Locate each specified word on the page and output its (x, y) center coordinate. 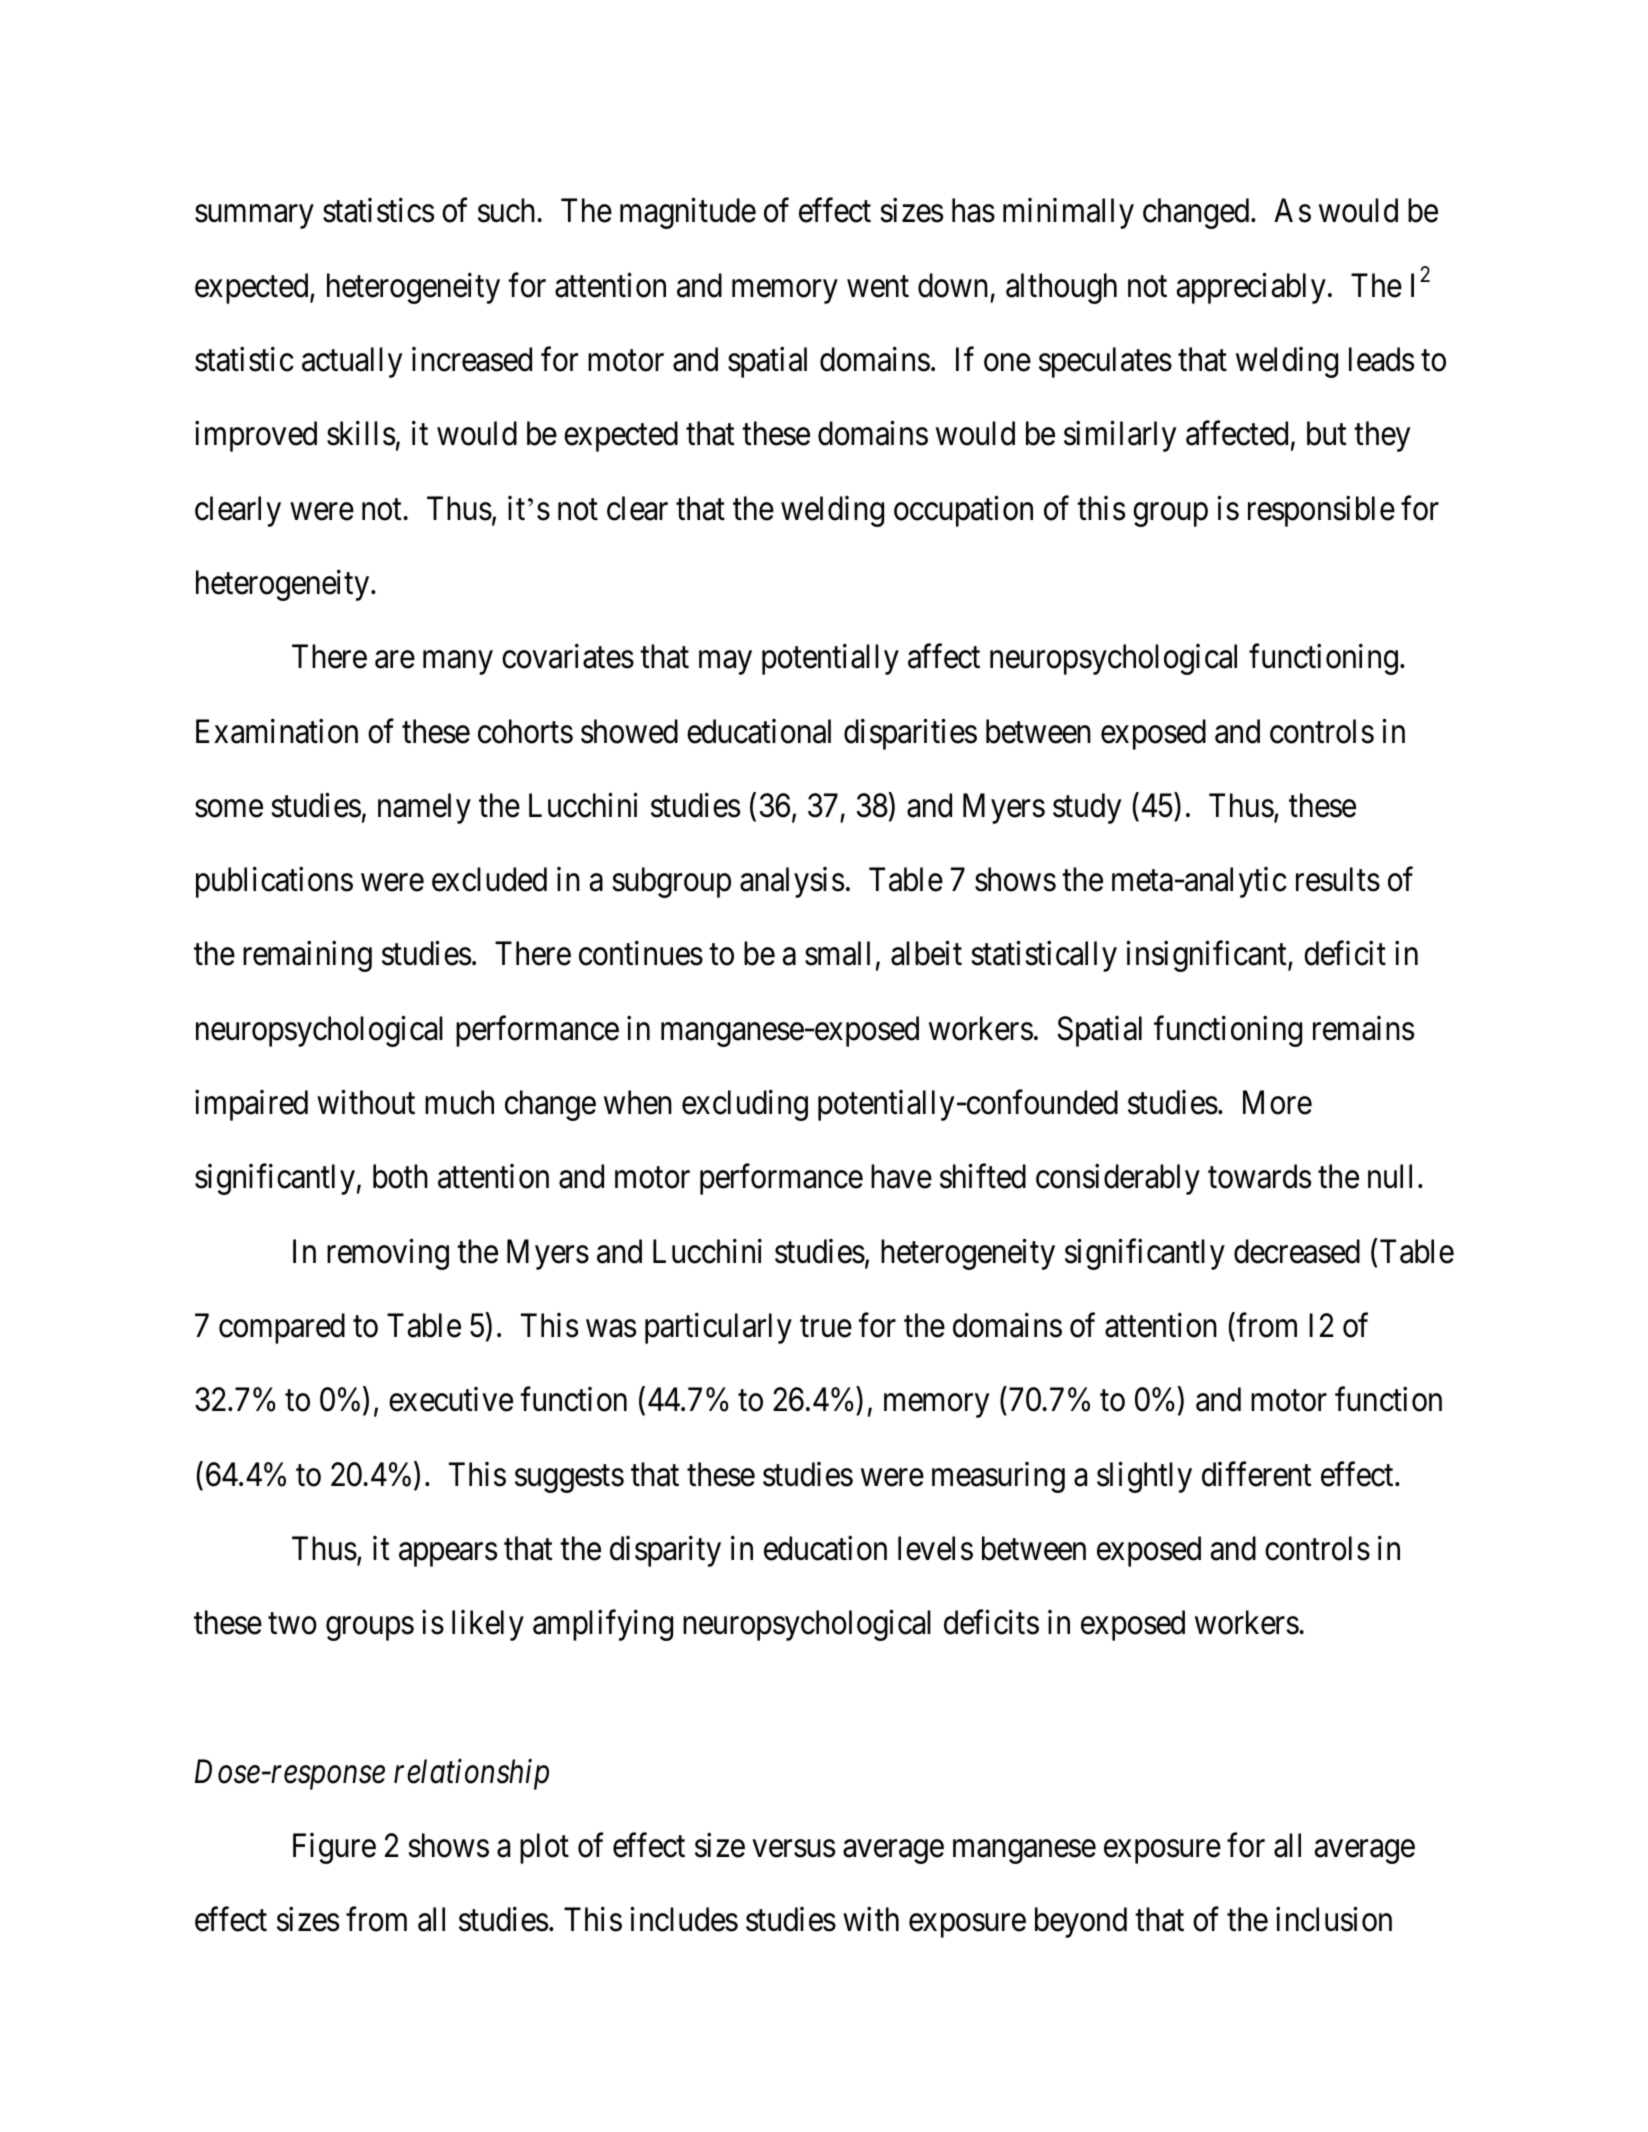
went (878, 287)
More (1277, 1103)
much (459, 1102)
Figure (334, 1848)
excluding (745, 1105)
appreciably (1251, 288)
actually (352, 362)
